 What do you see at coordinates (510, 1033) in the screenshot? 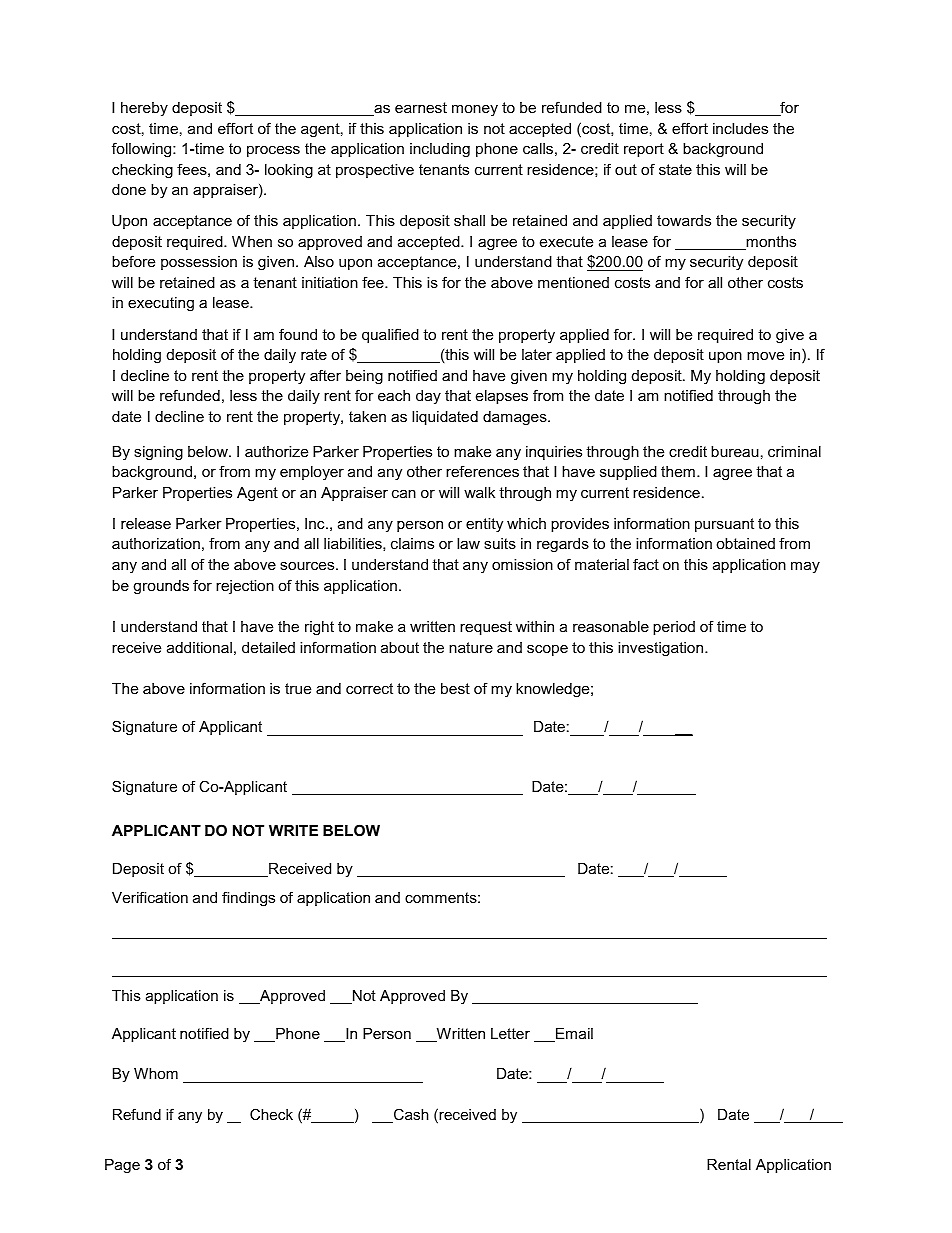
I see `Letter` at bounding box center [510, 1033].
